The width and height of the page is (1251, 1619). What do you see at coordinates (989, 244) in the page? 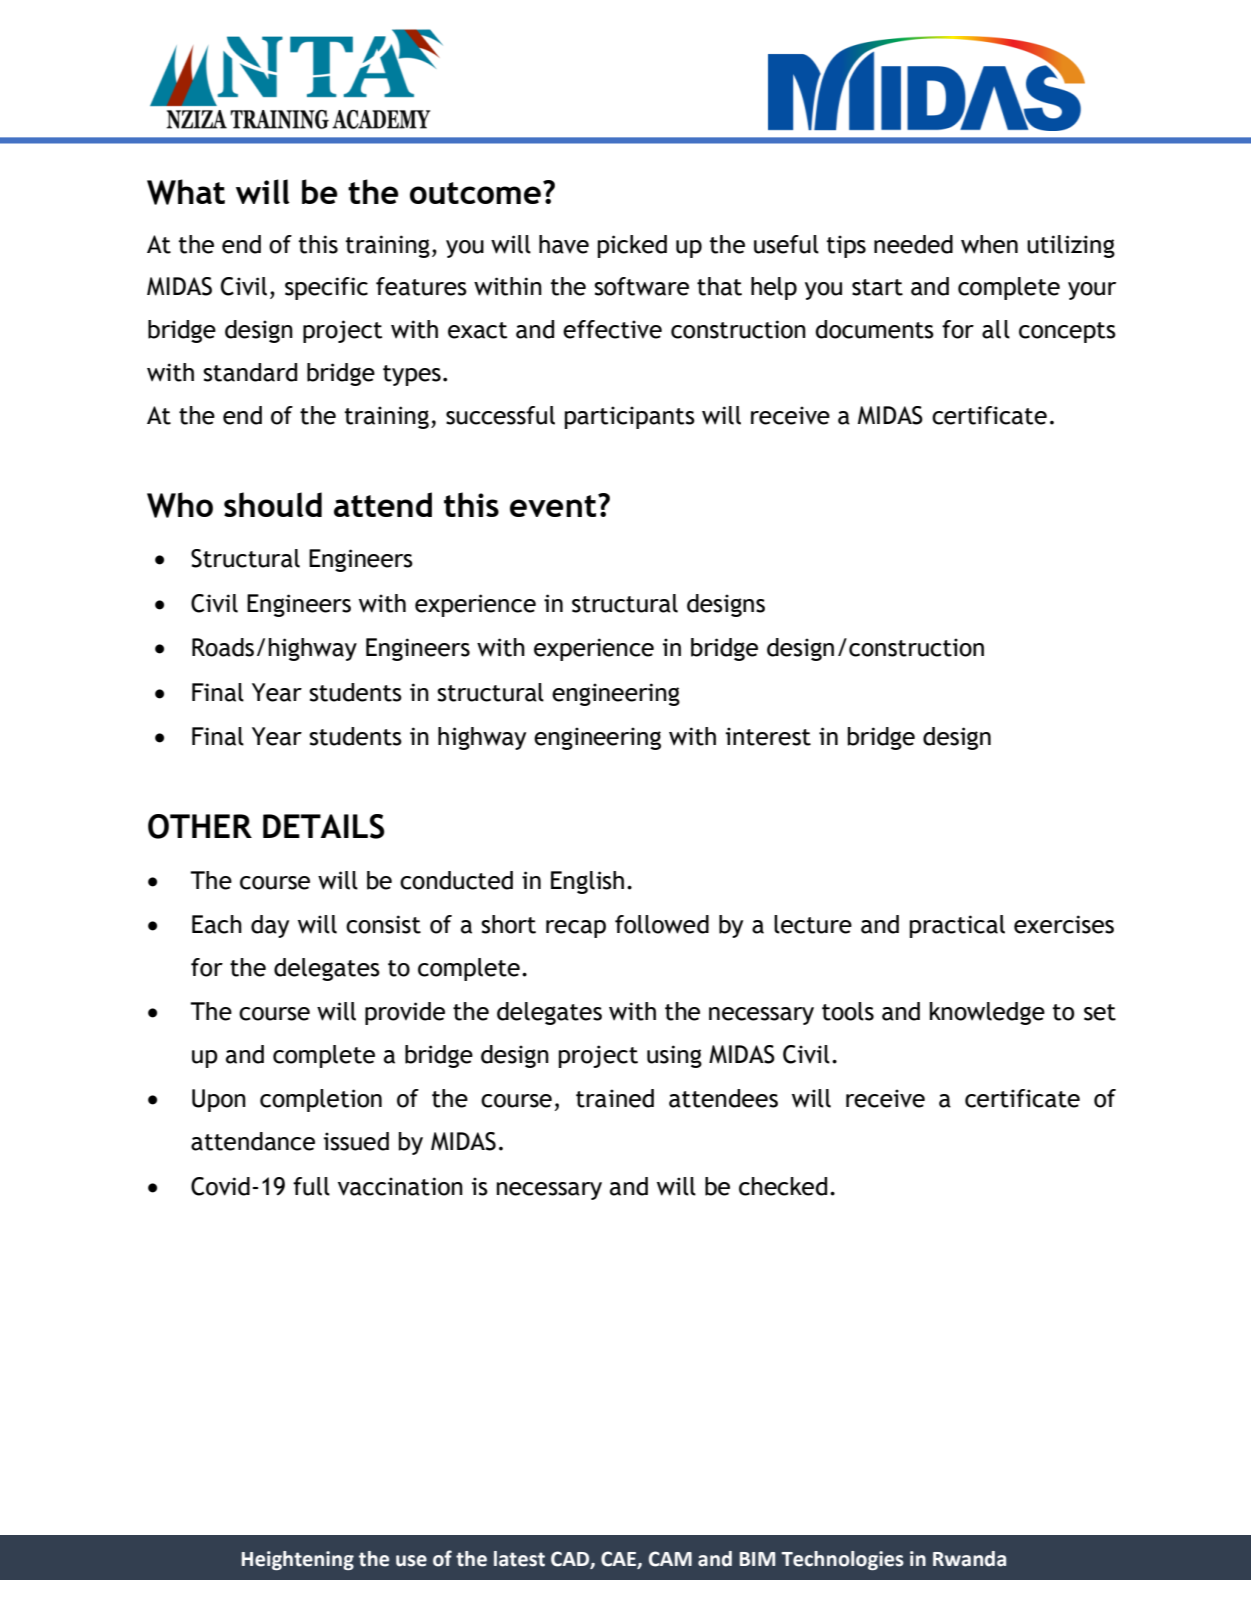
I see `when` at bounding box center [989, 244].
